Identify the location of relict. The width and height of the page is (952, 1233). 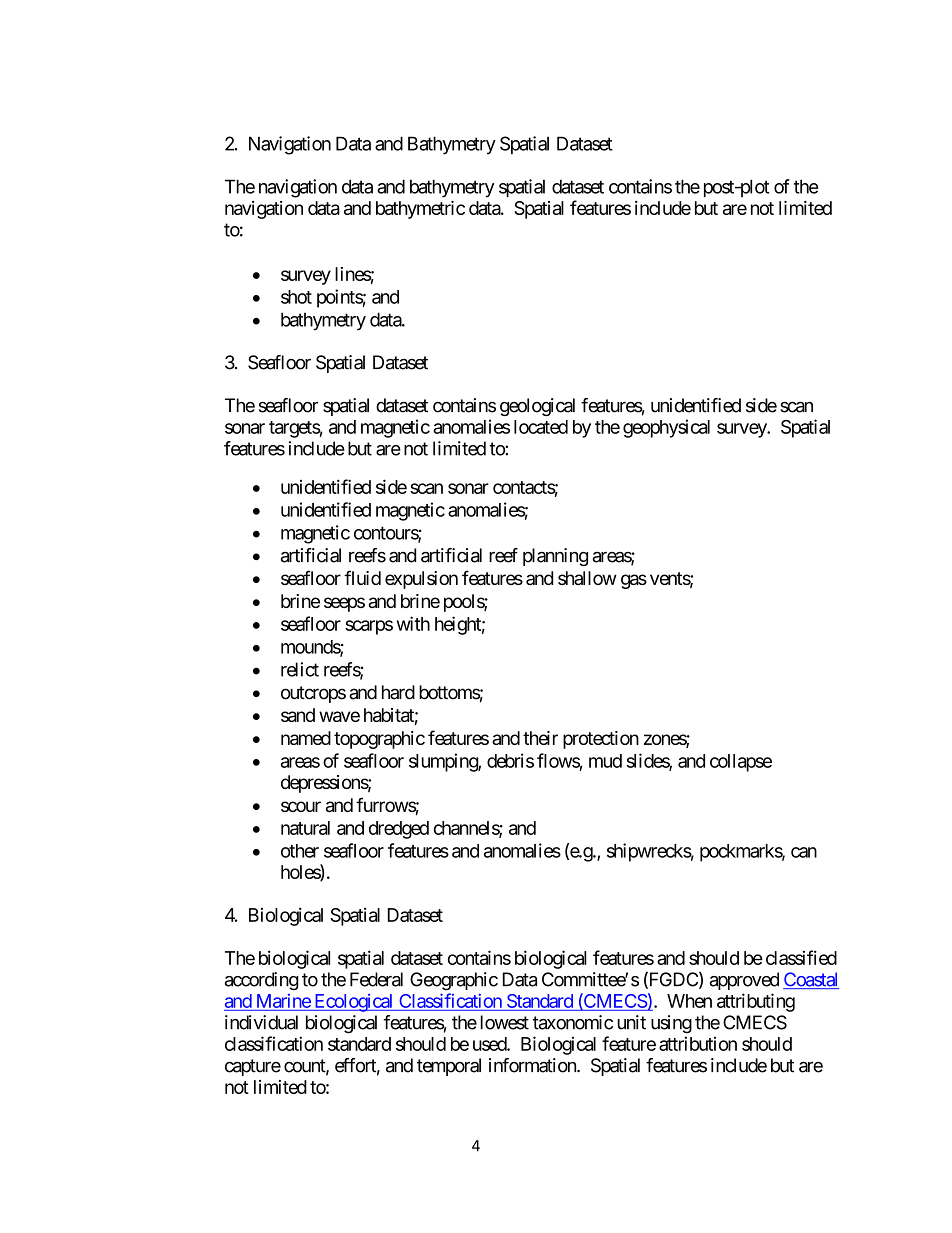
(300, 669).
